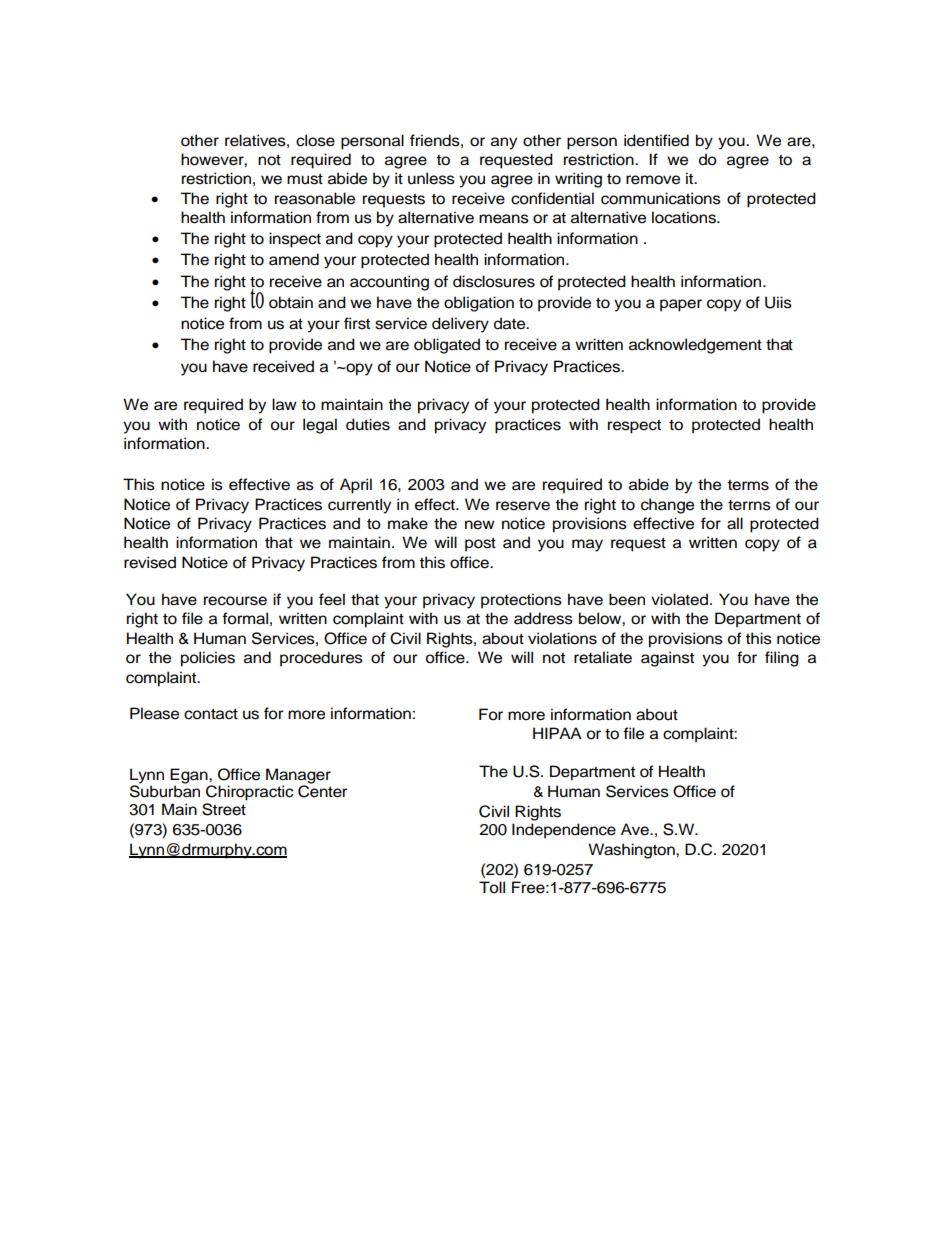 The image size is (952, 1233). I want to click on unless, so click(431, 178).
